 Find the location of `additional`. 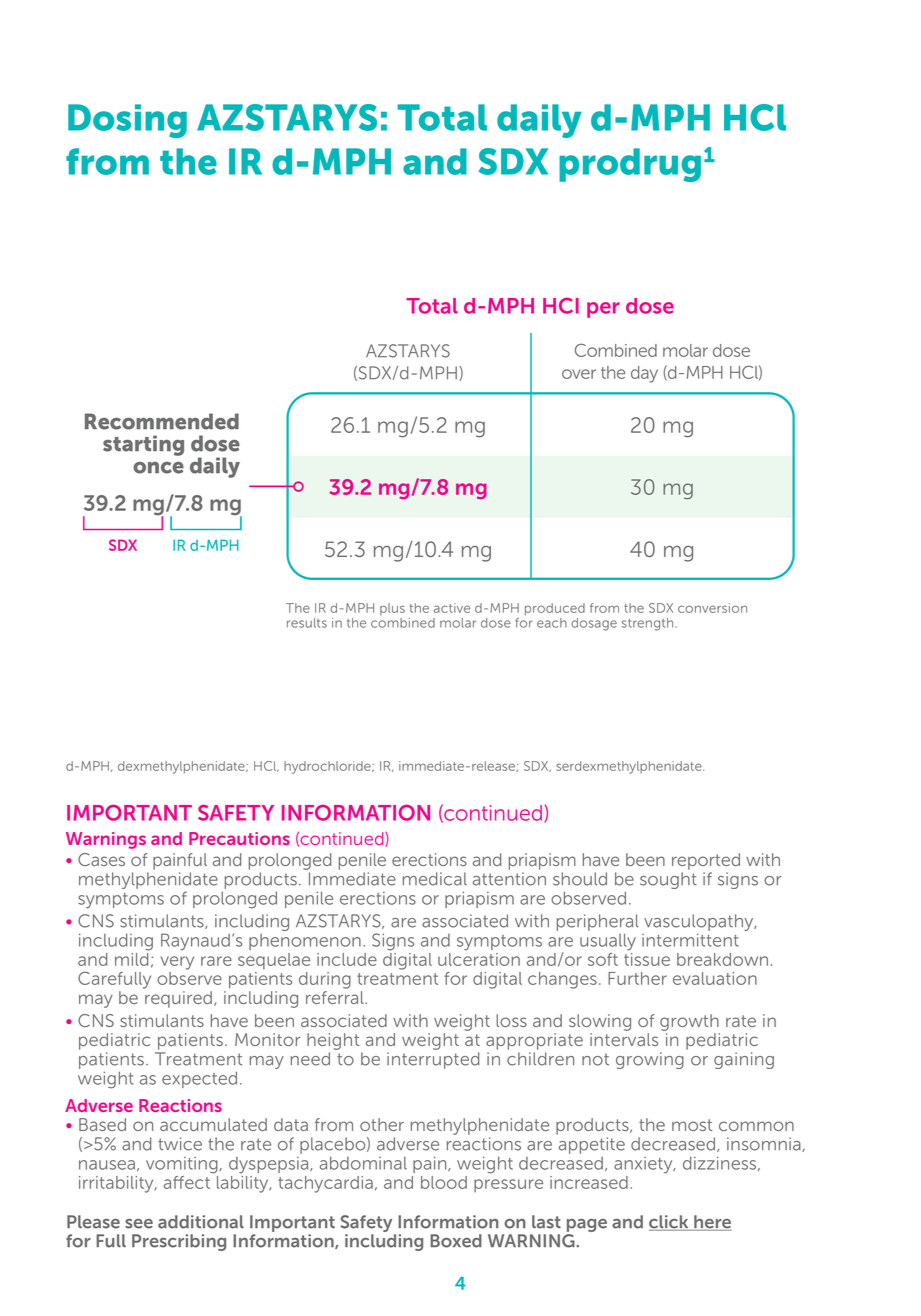

additional is located at coordinates (201, 1222).
